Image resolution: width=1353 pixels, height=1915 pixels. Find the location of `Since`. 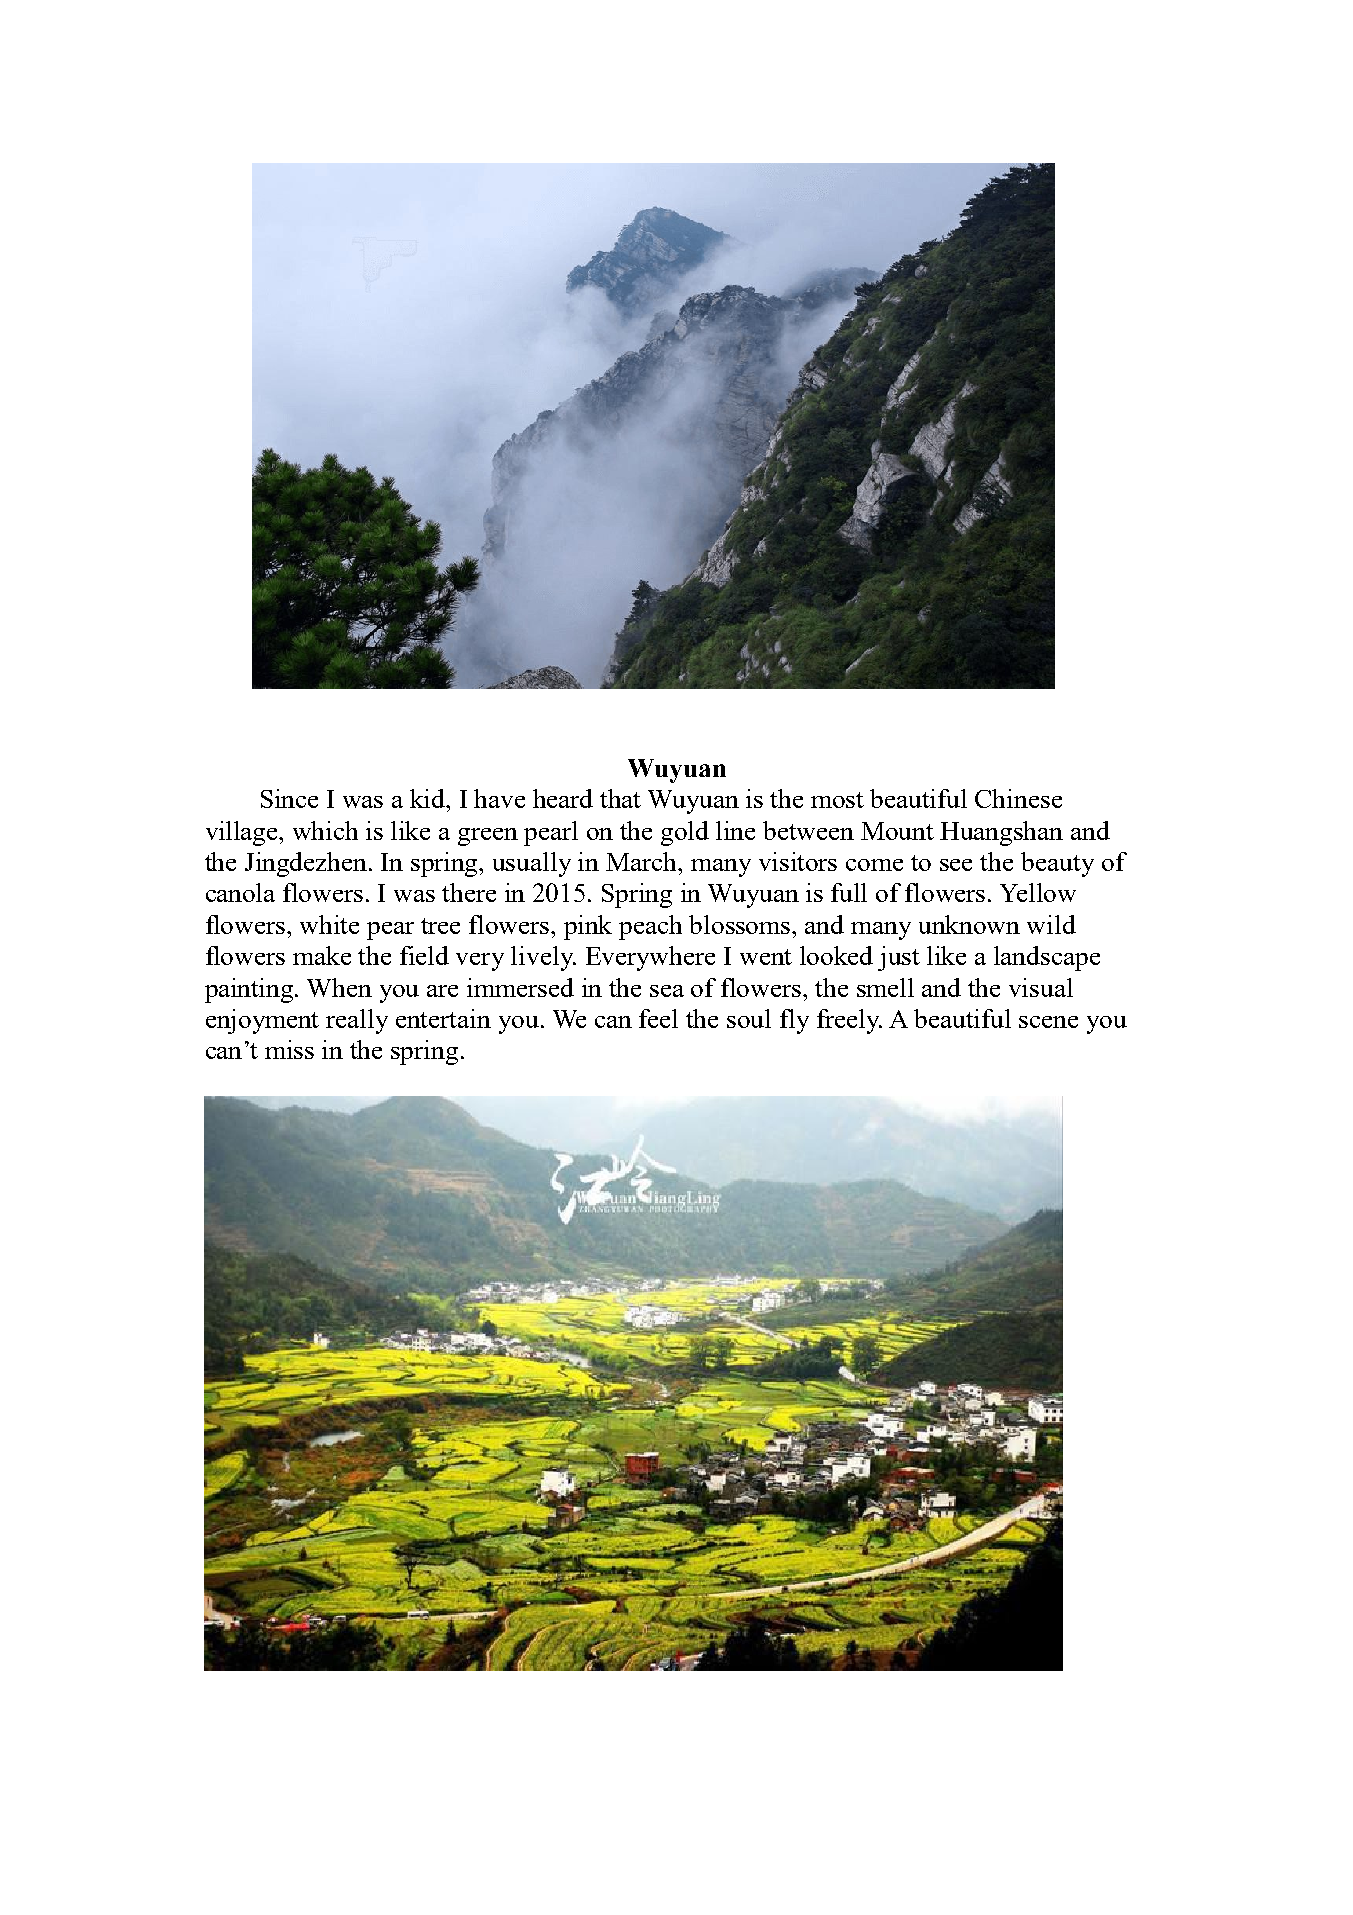

Since is located at coordinates (289, 798).
